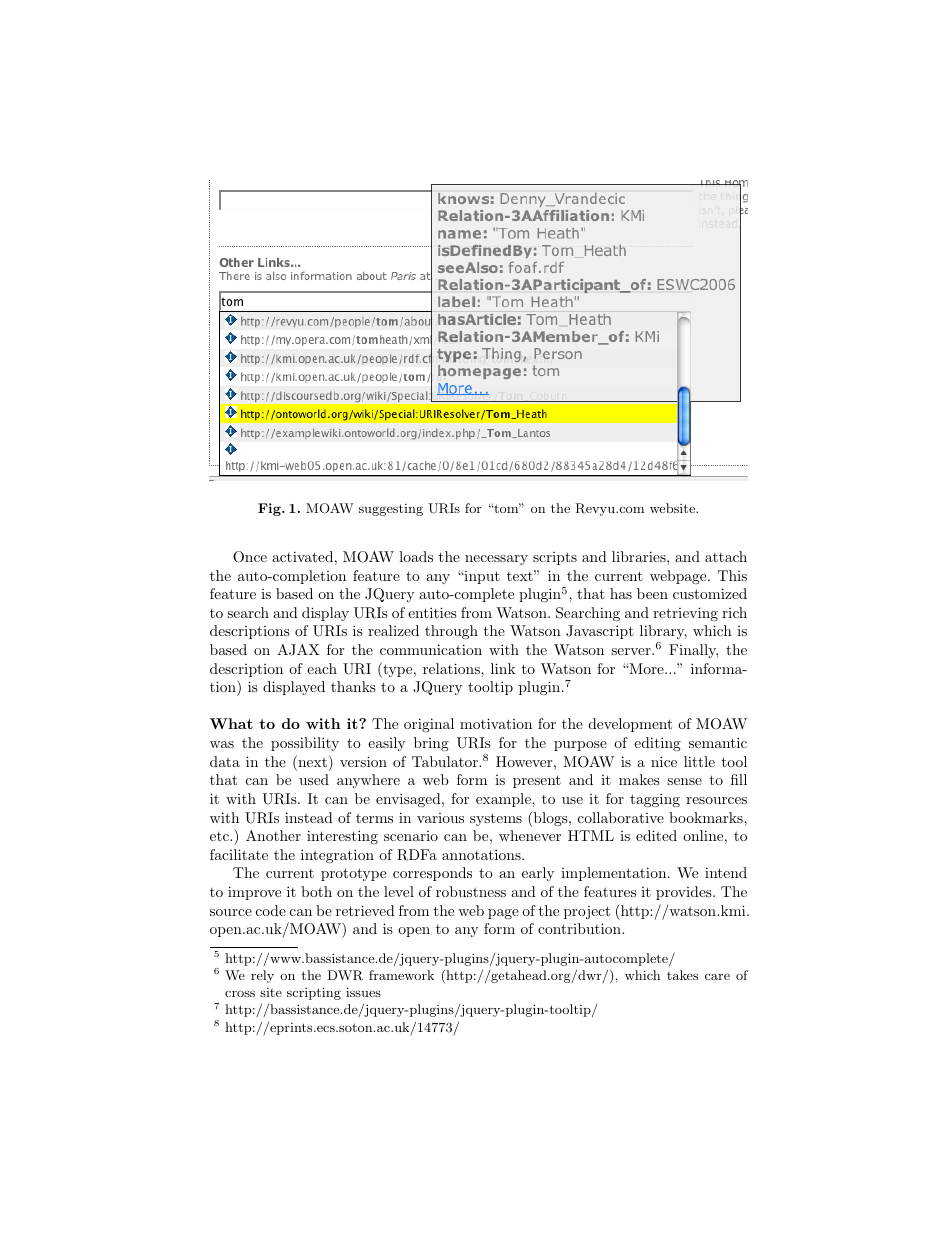 Image resolution: width=952 pixels, height=1233 pixels. I want to click on through, so click(451, 632).
